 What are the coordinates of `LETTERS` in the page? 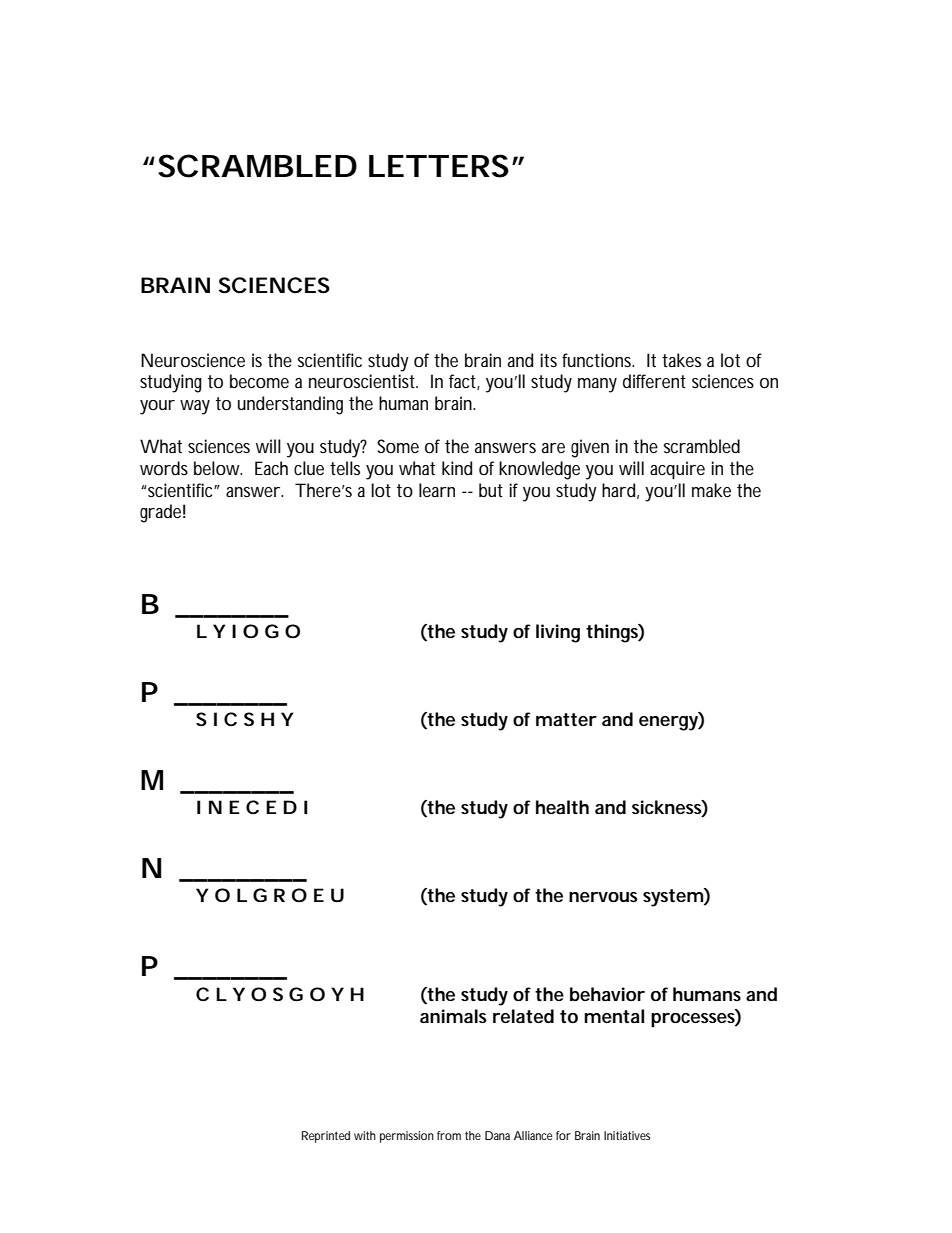 It's located at (439, 166).
